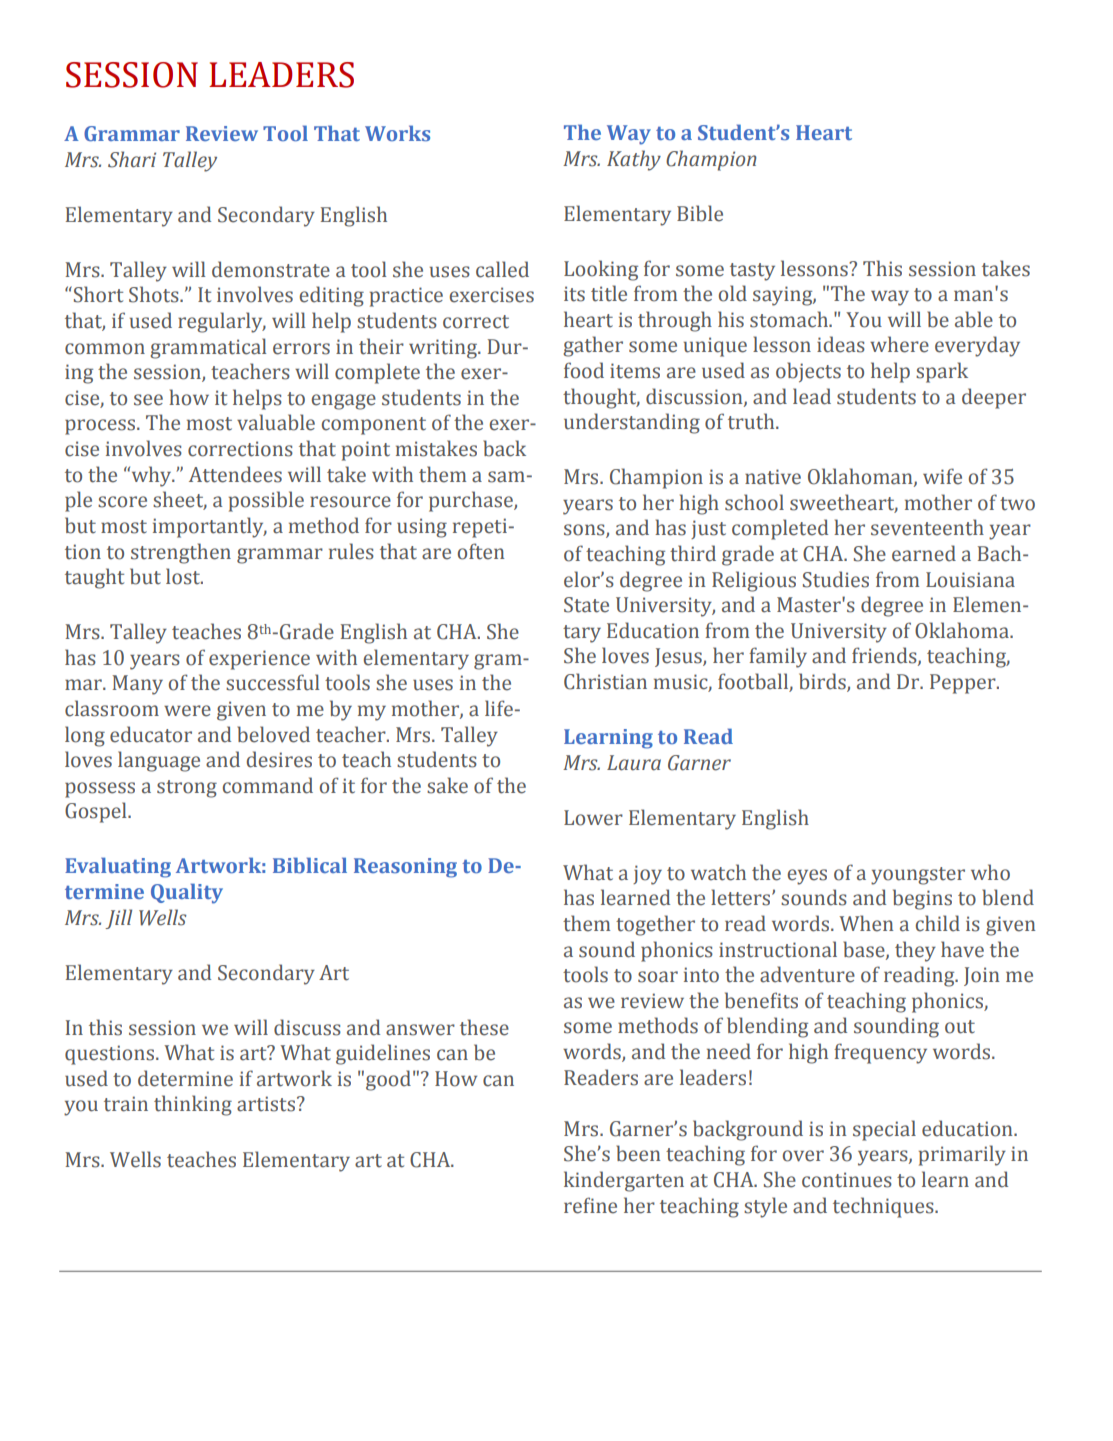 The width and height of the page is (1113, 1441). Describe the element at coordinates (700, 213) in the page. I see `Bible` at that location.
